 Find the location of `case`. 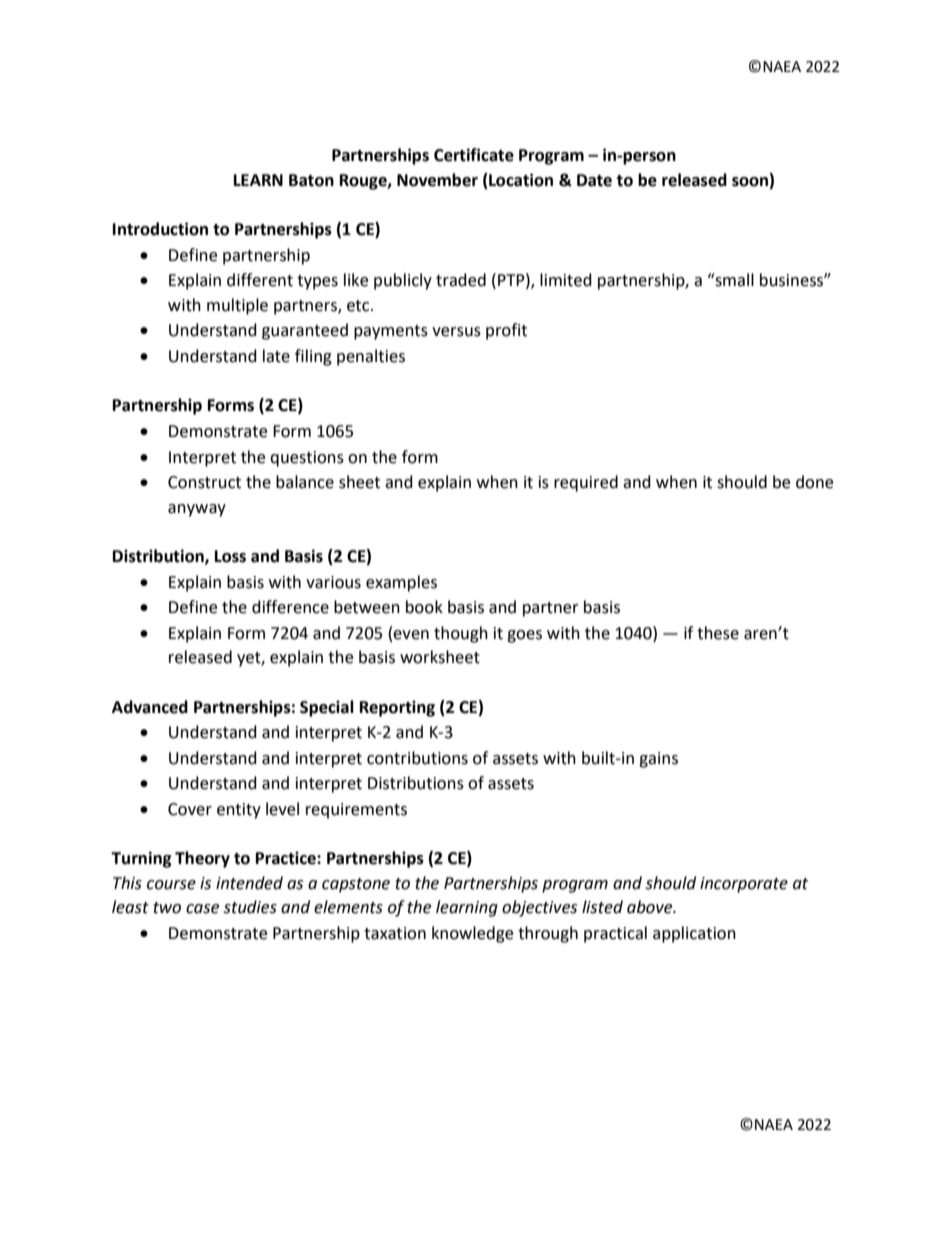

case is located at coordinates (202, 909).
